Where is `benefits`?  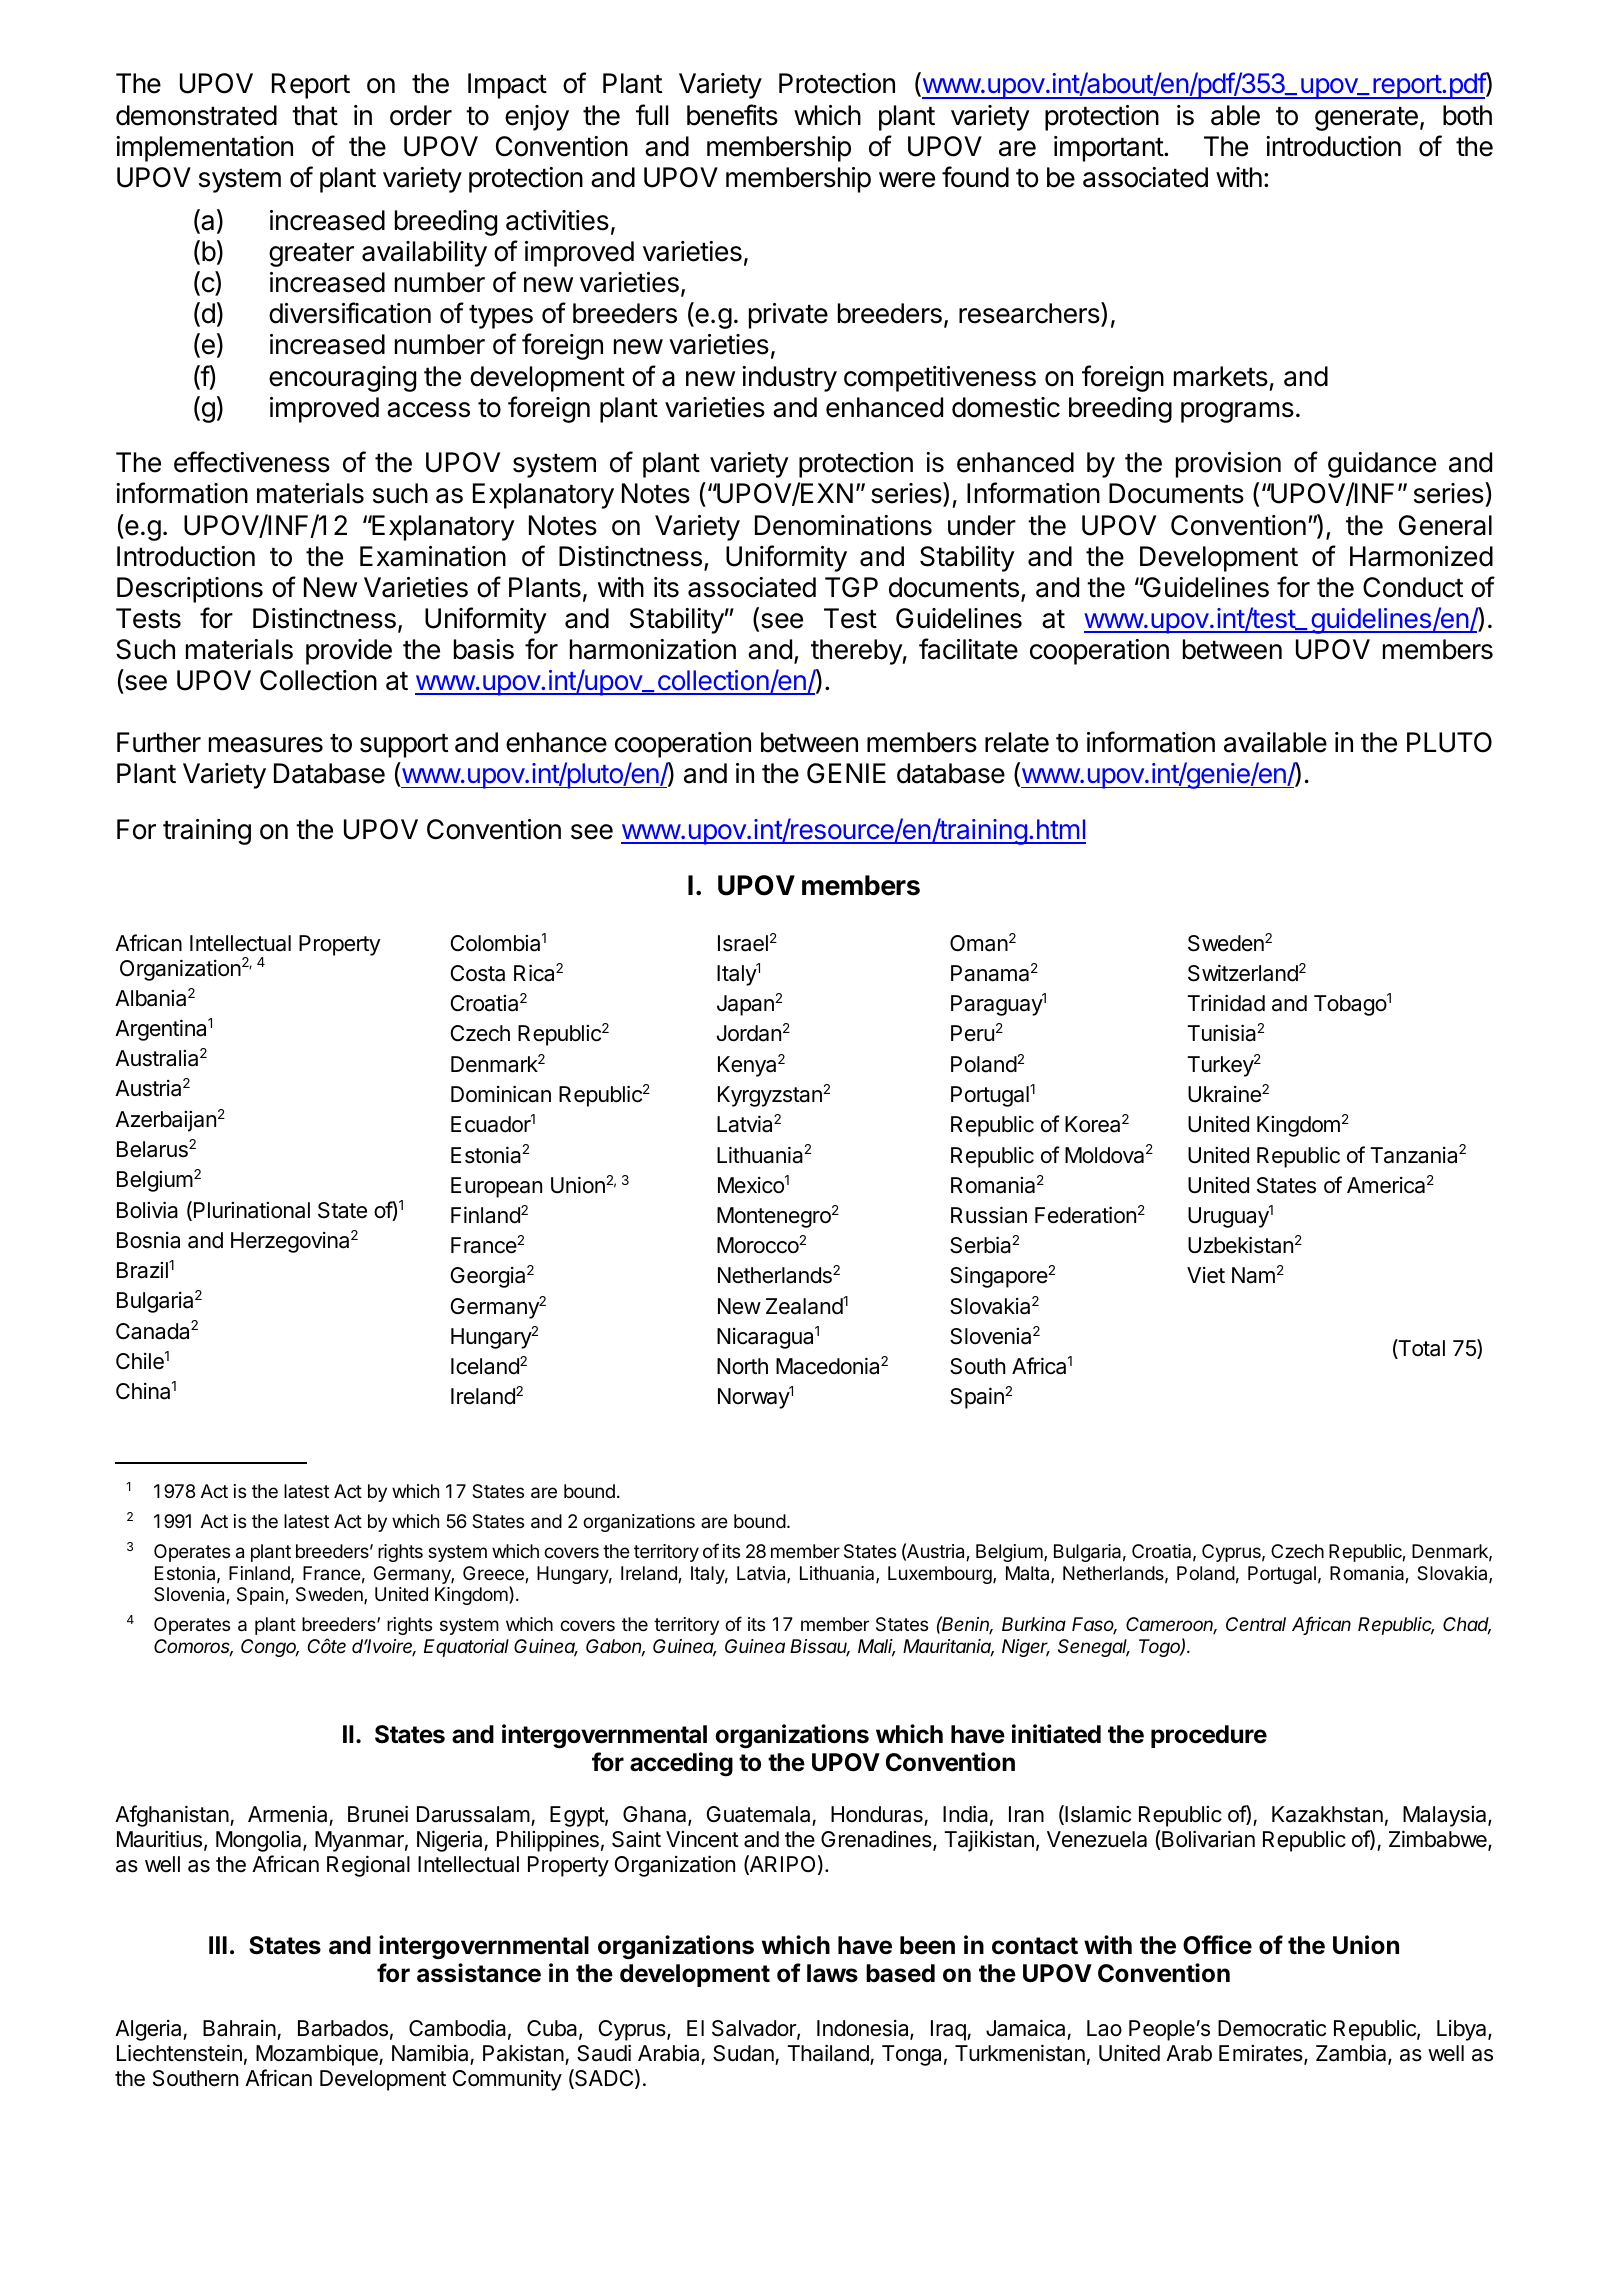 benefits is located at coordinates (732, 115).
